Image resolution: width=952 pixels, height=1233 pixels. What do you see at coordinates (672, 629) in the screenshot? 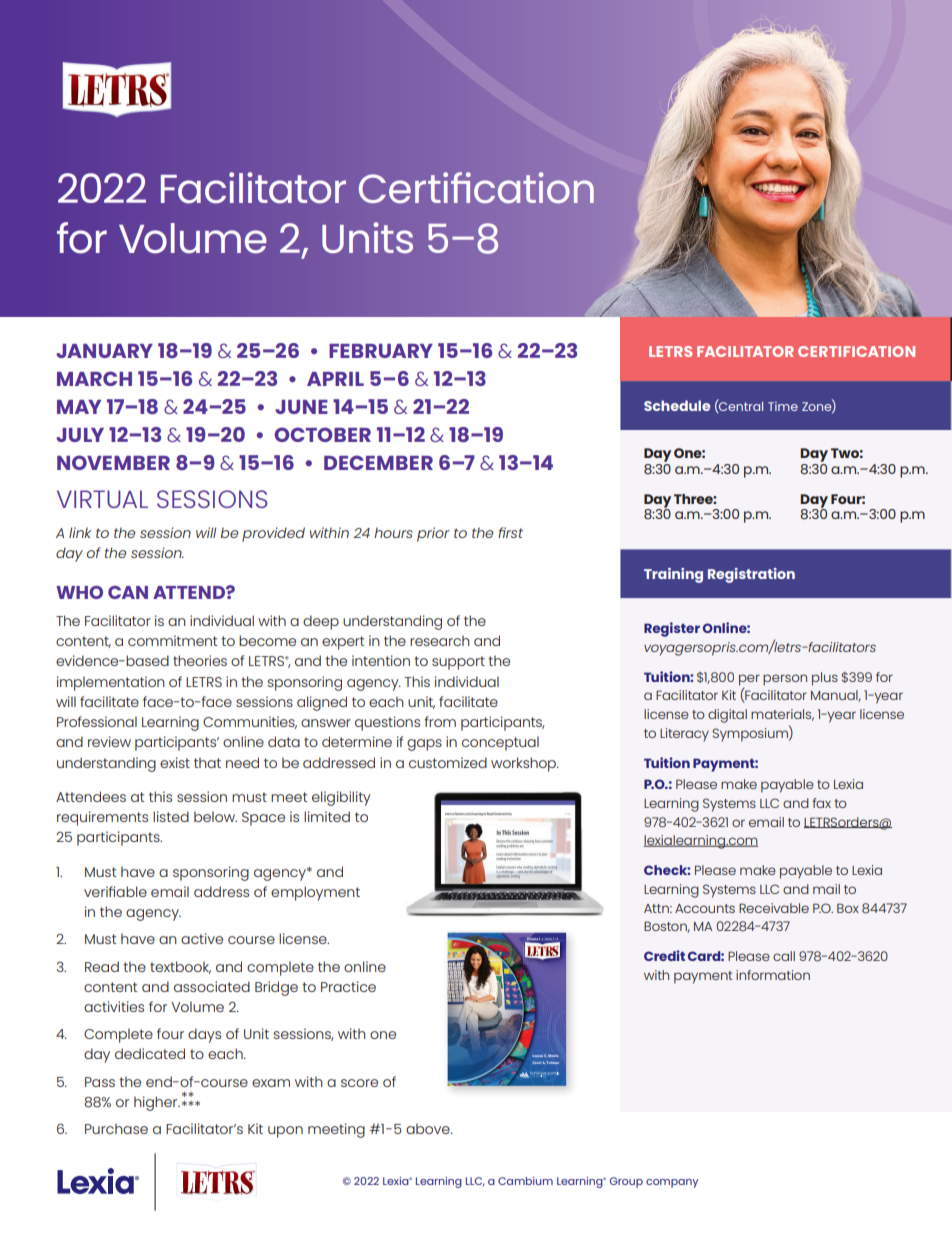
I see `Register` at bounding box center [672, 629].
